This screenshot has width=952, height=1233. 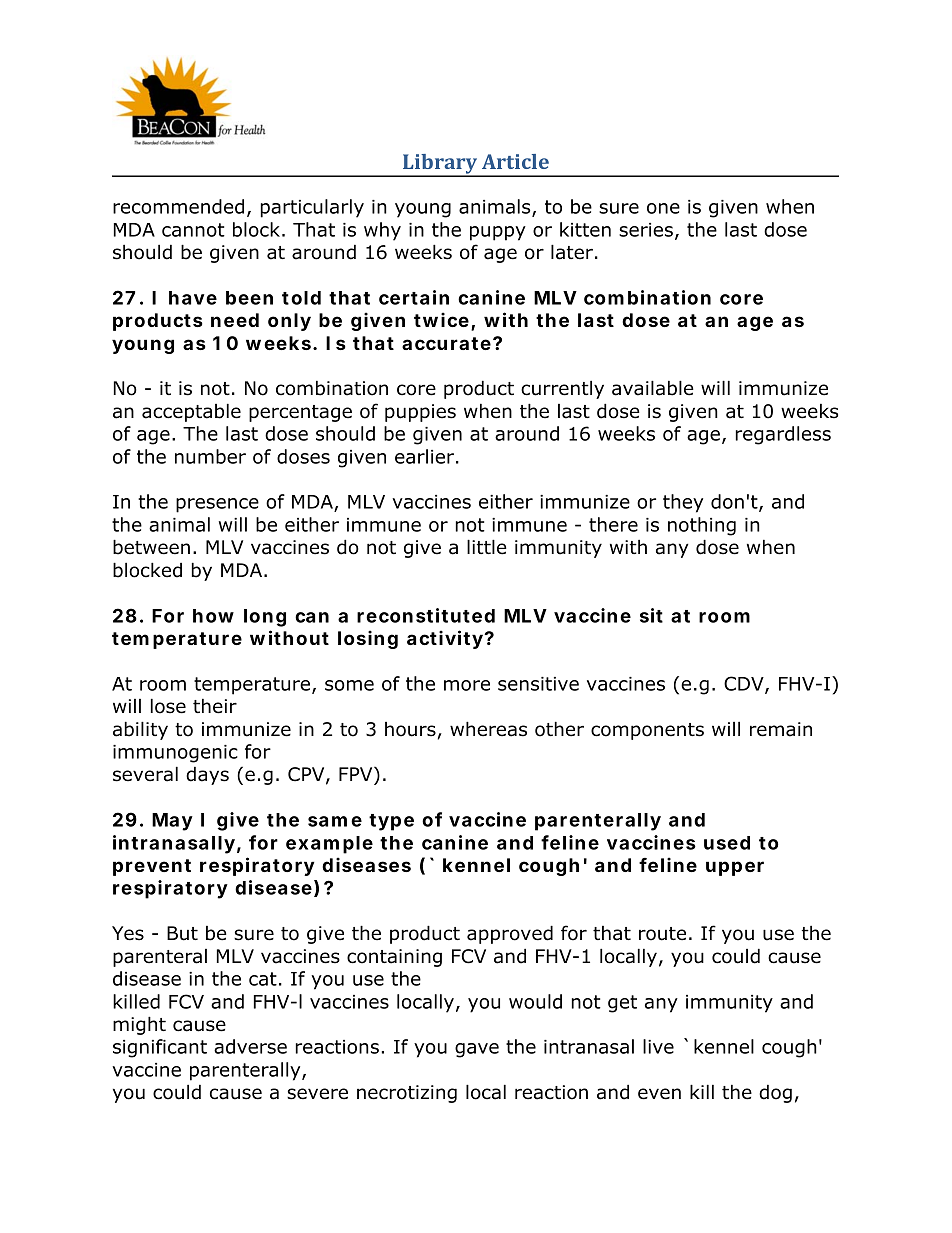 What do you see at coordinates (178, 206) in the screenshot?
I see `recommended` at bounding box center [178, 206].
